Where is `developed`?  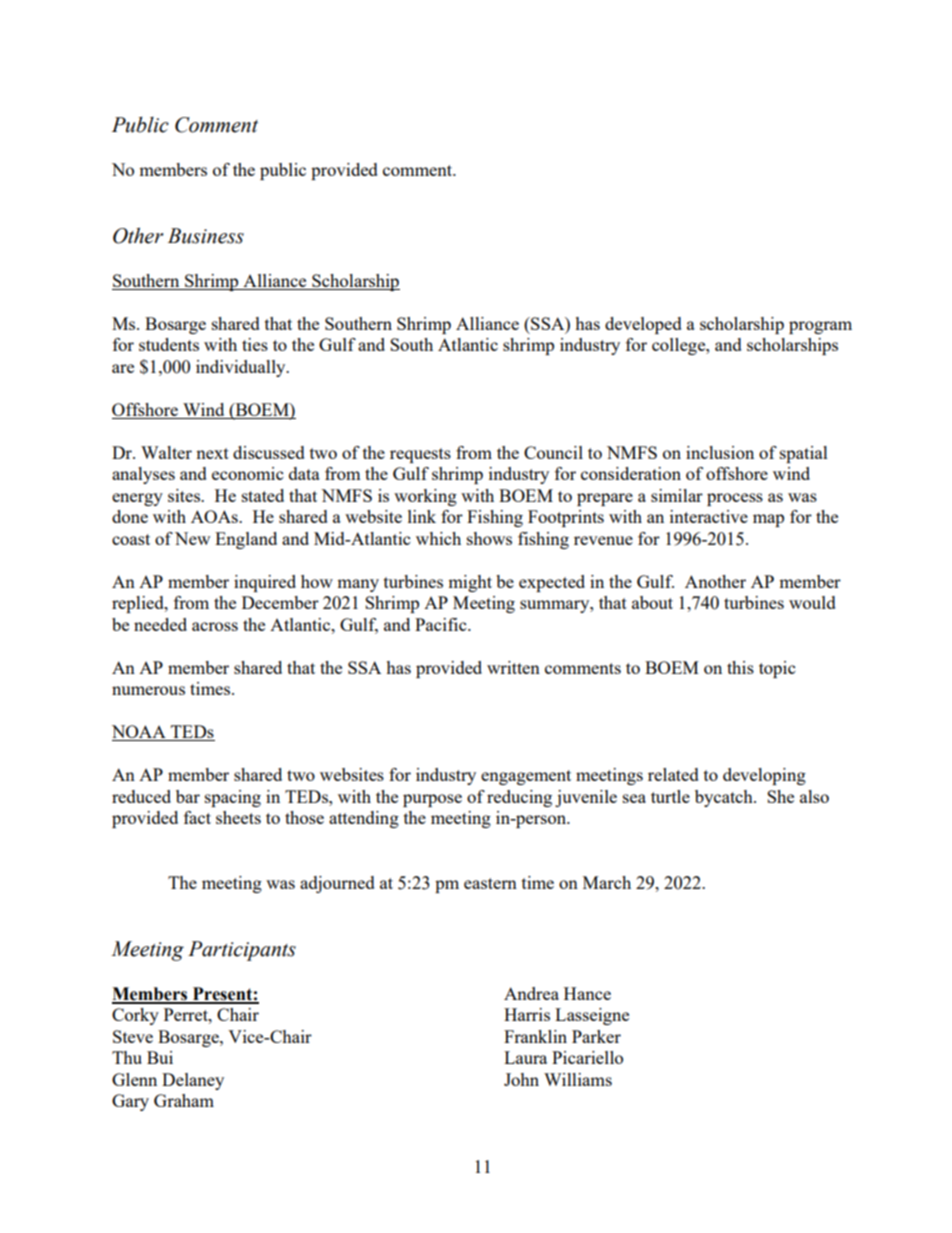
developed is located at coordinates (643, 325).
